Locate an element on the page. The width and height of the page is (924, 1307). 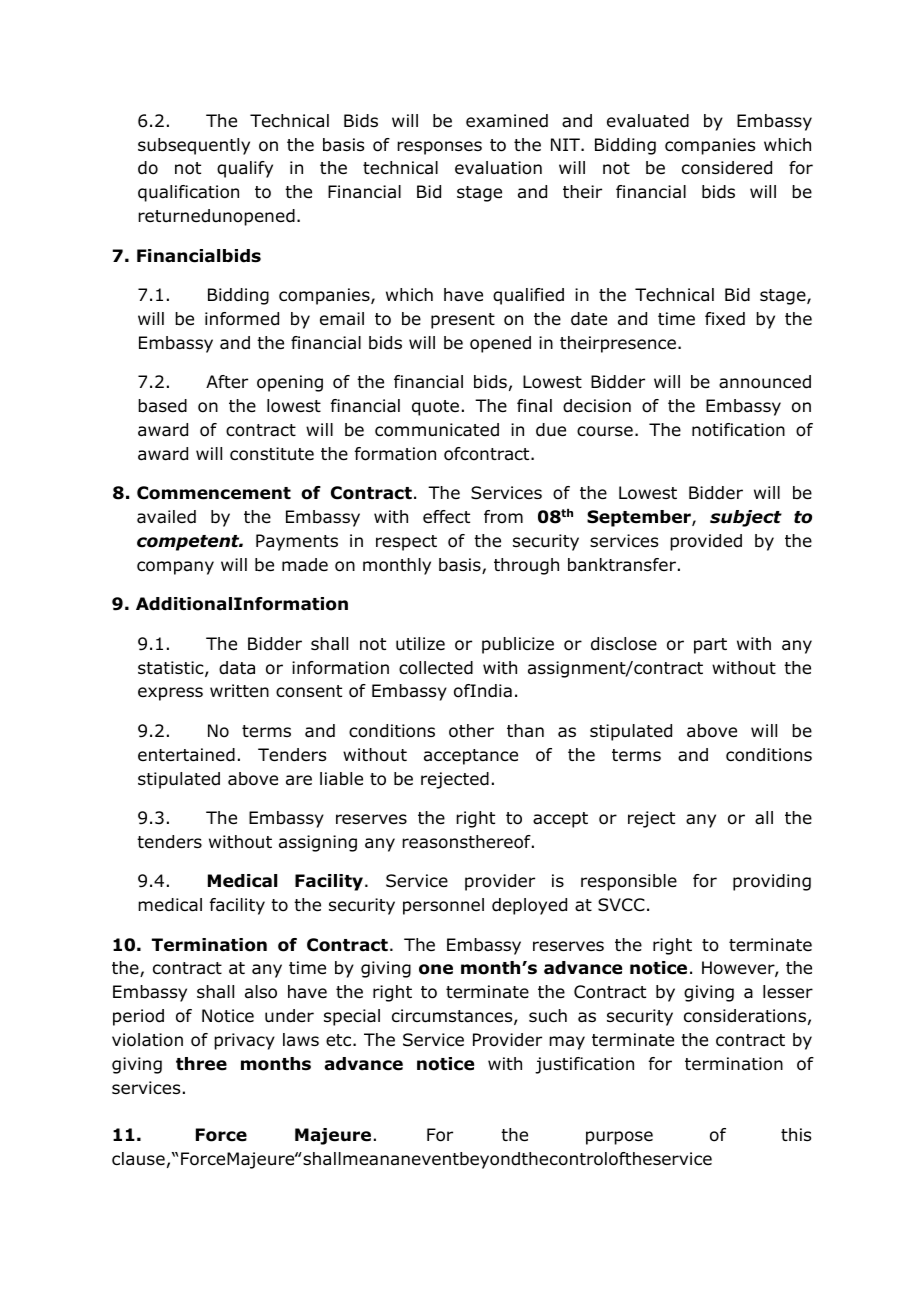
utilize is located at coordinates (420, 644).
